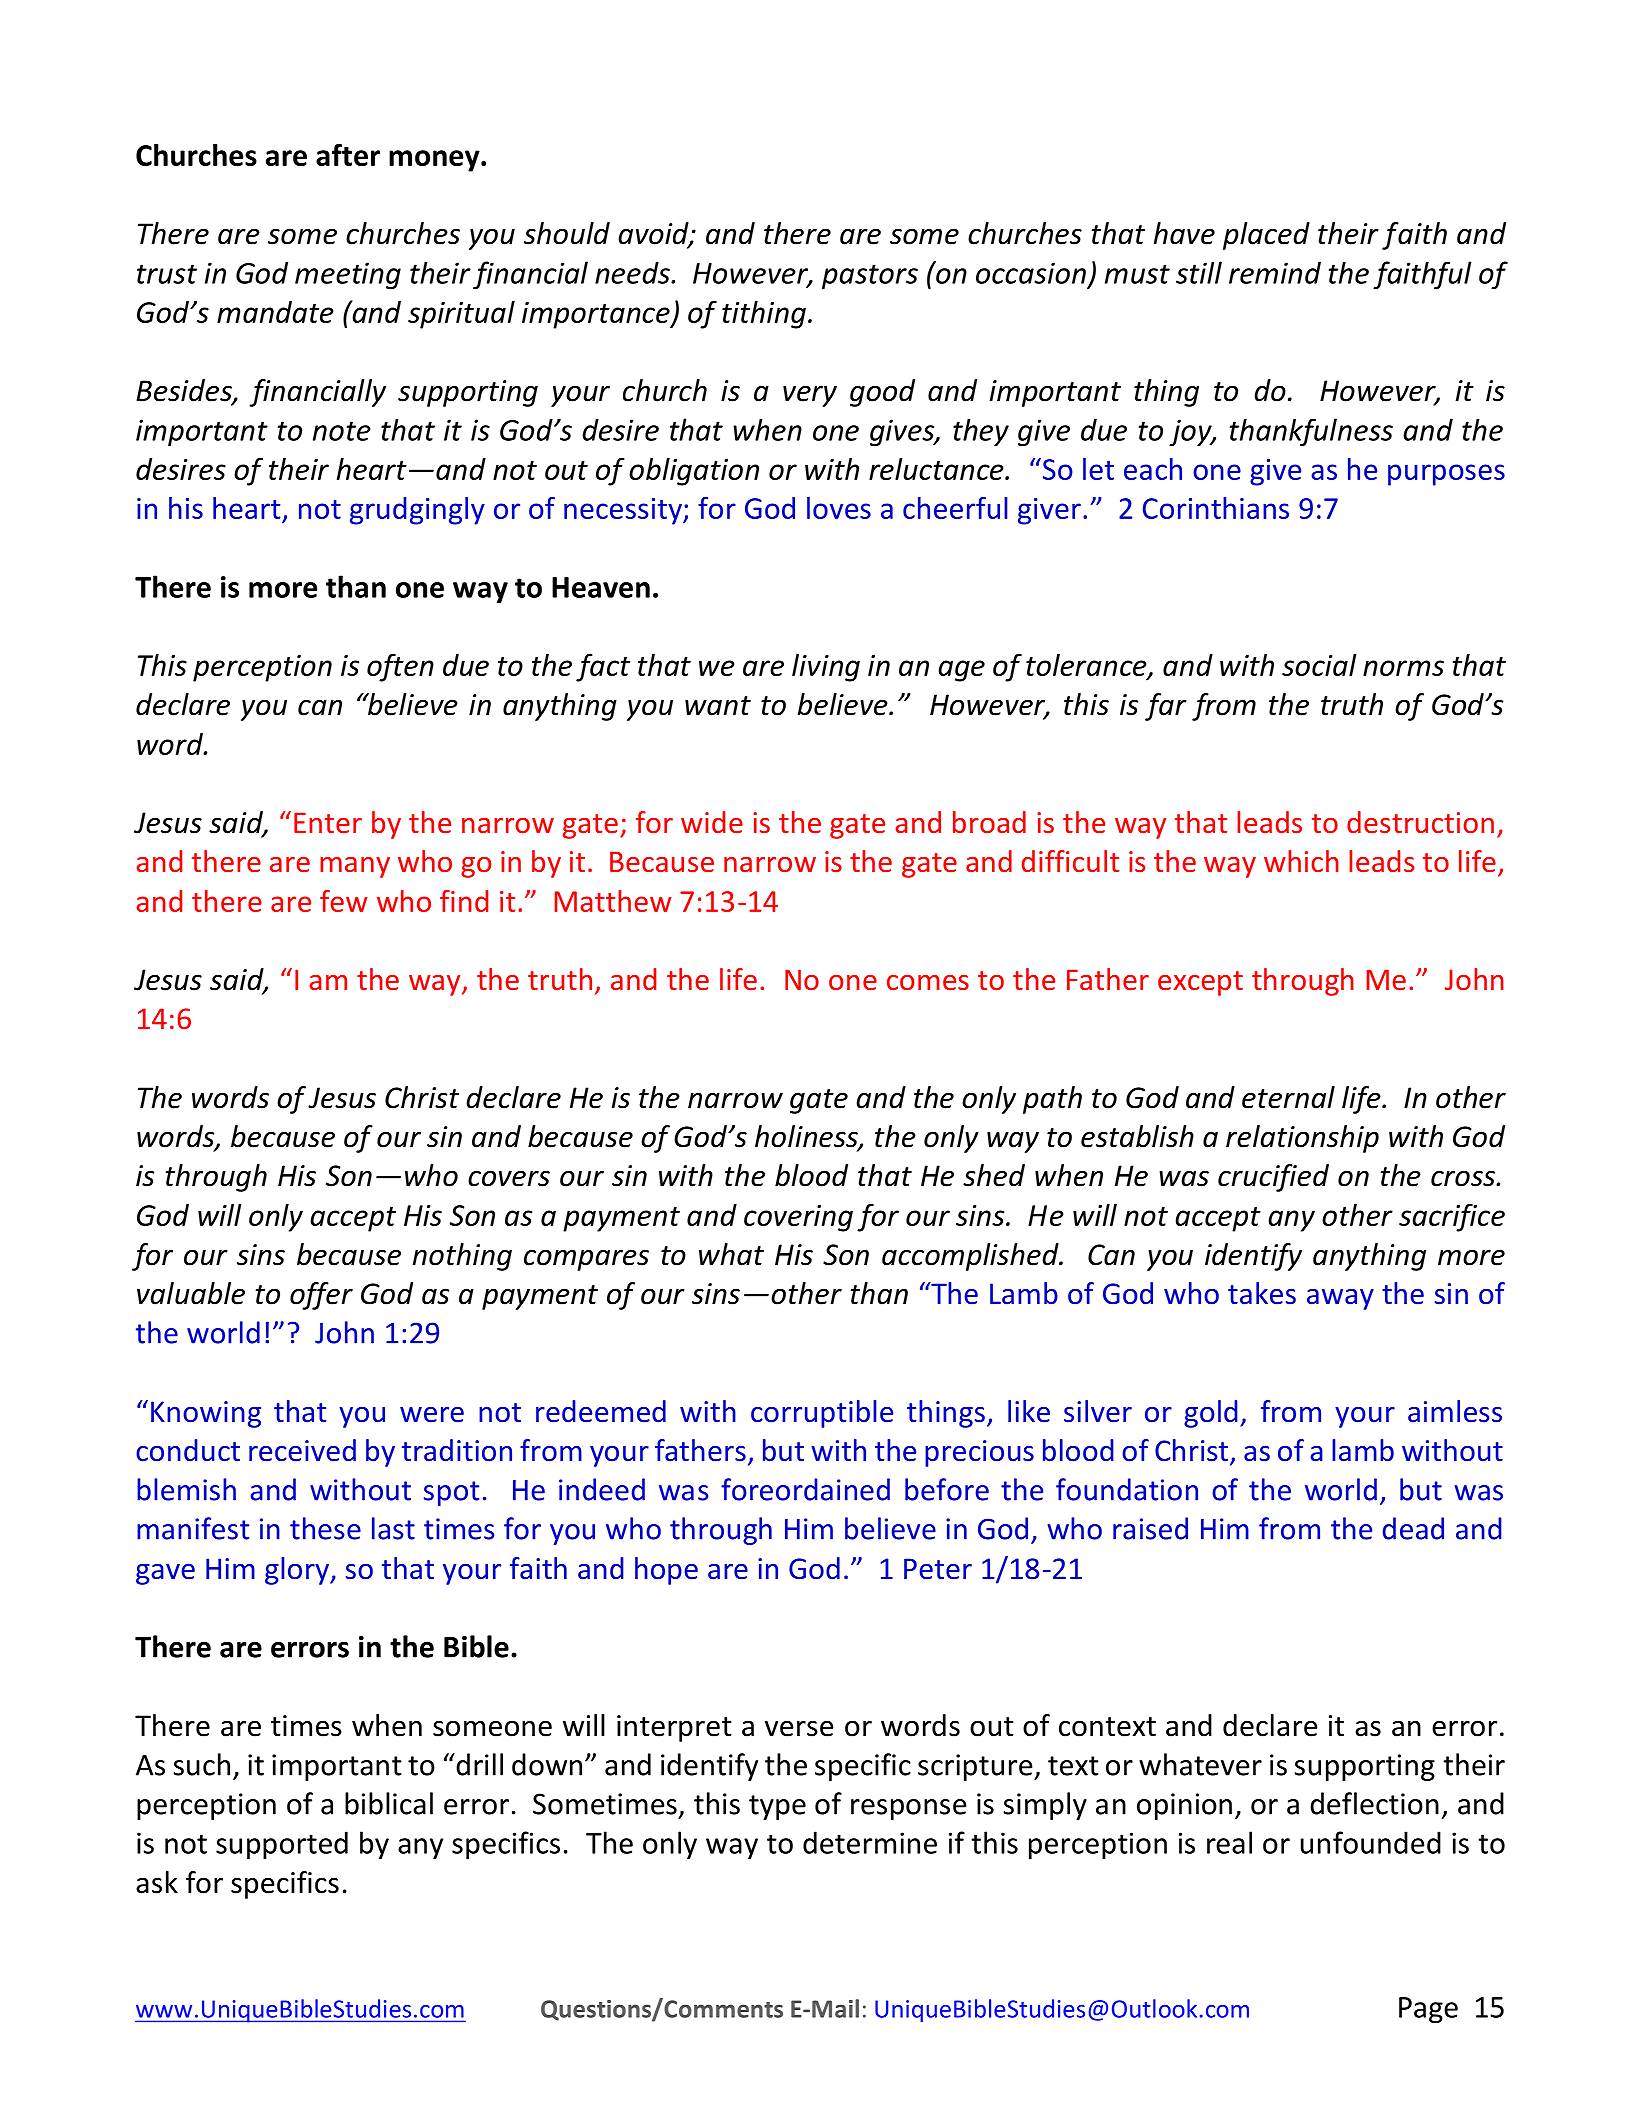 This document has width=1640, height=2122. What do you see at coordinates (1266, 236) in the document?
I see `placed` at bounding box center [1266, 236].
